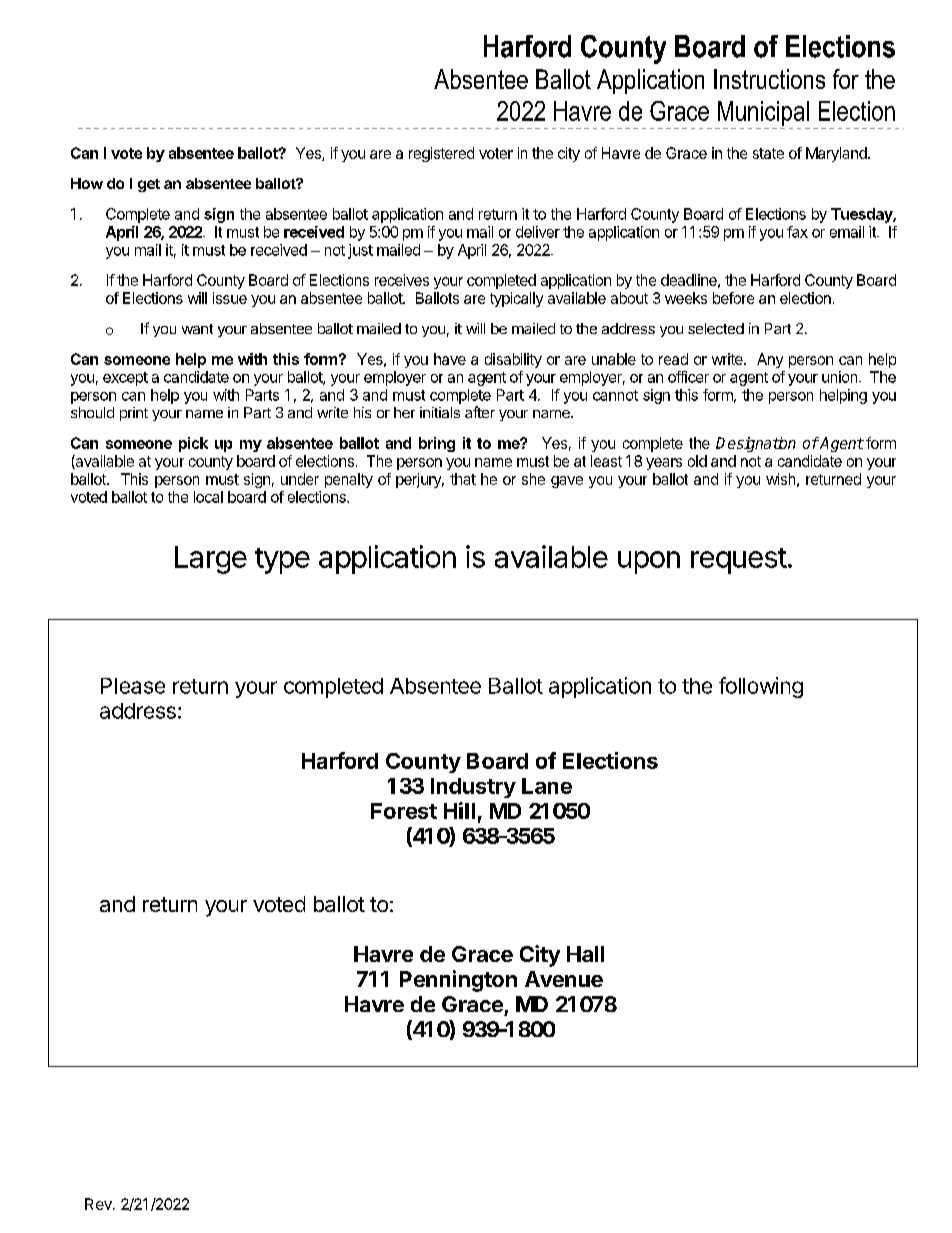 The width and height of the image is (952, 1233). Describe the element at coordinates (99, 1204) in the image. I see `Rev` at that location.
